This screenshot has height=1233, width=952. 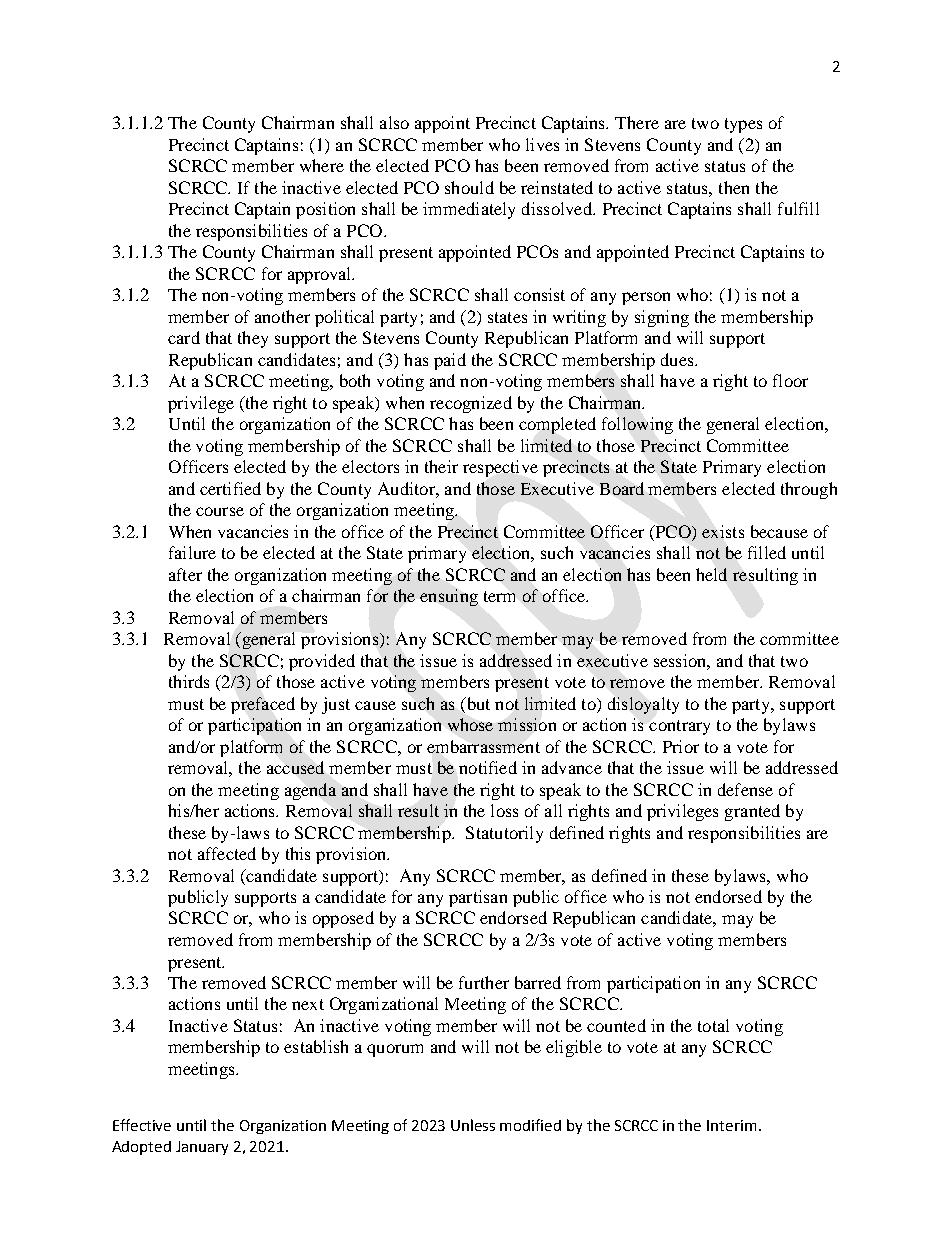 What do you see at coordinates (469, 187) in the screenshot?
I see `should` at bounding box center [469, 187].
